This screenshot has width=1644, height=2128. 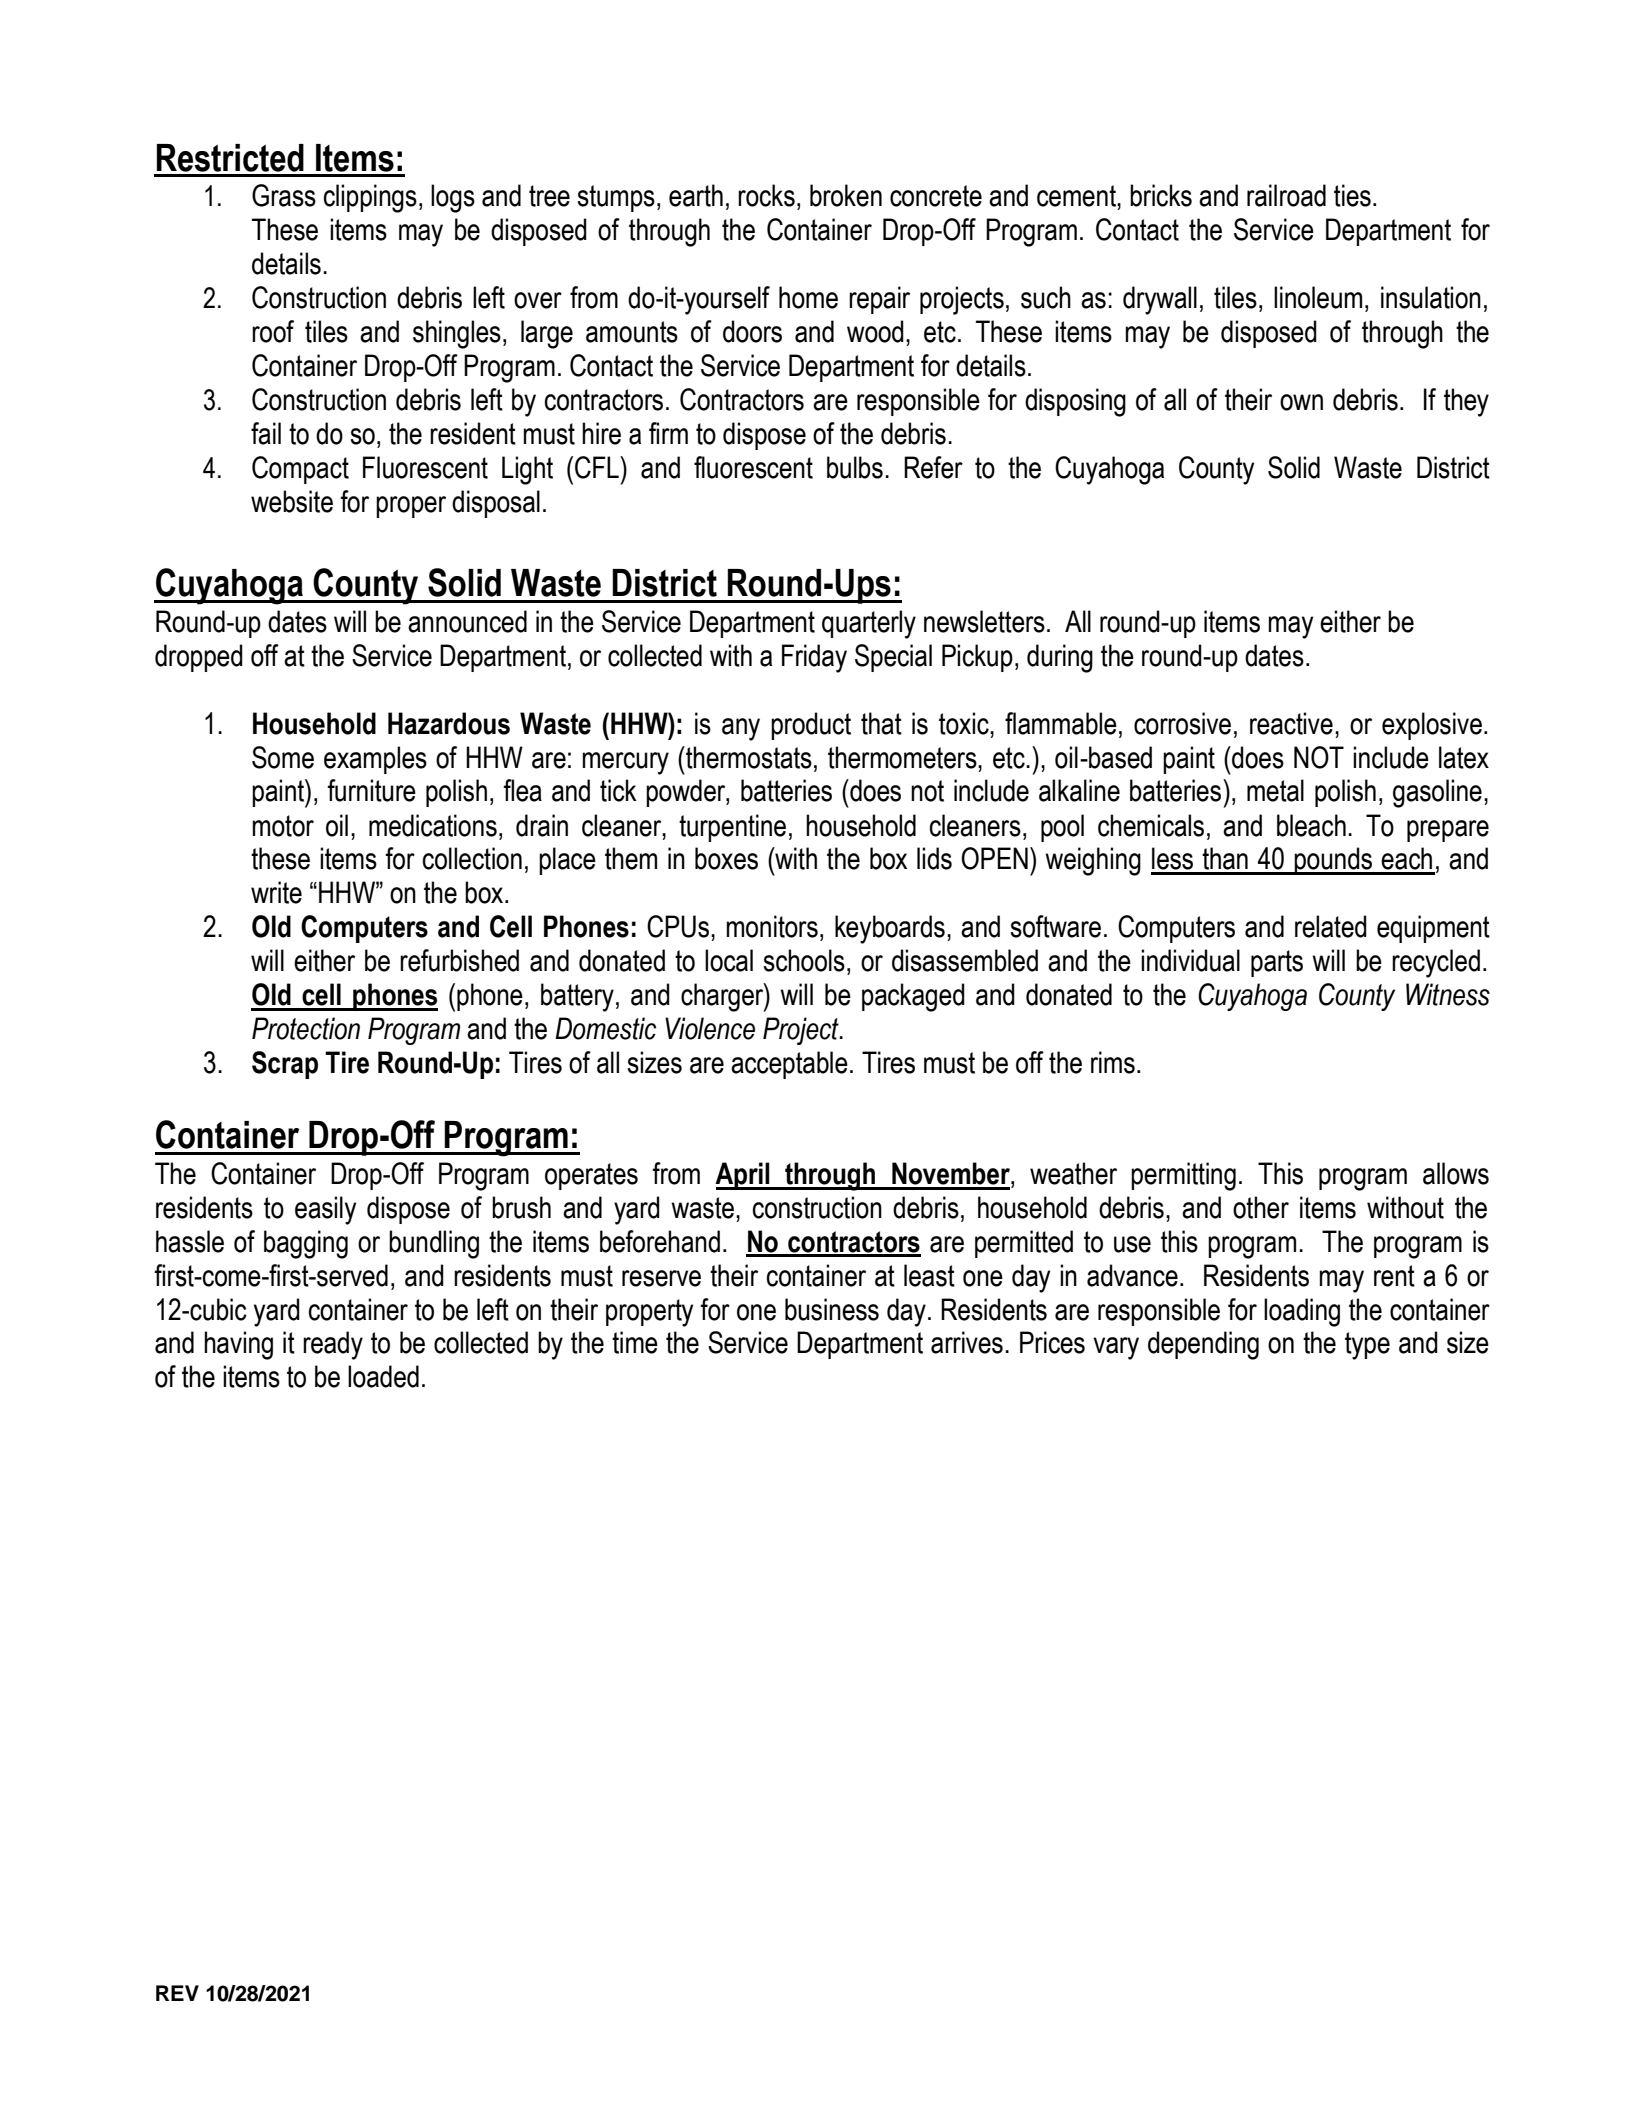 I want to click on railroad, so click(x=1286, y=195).
